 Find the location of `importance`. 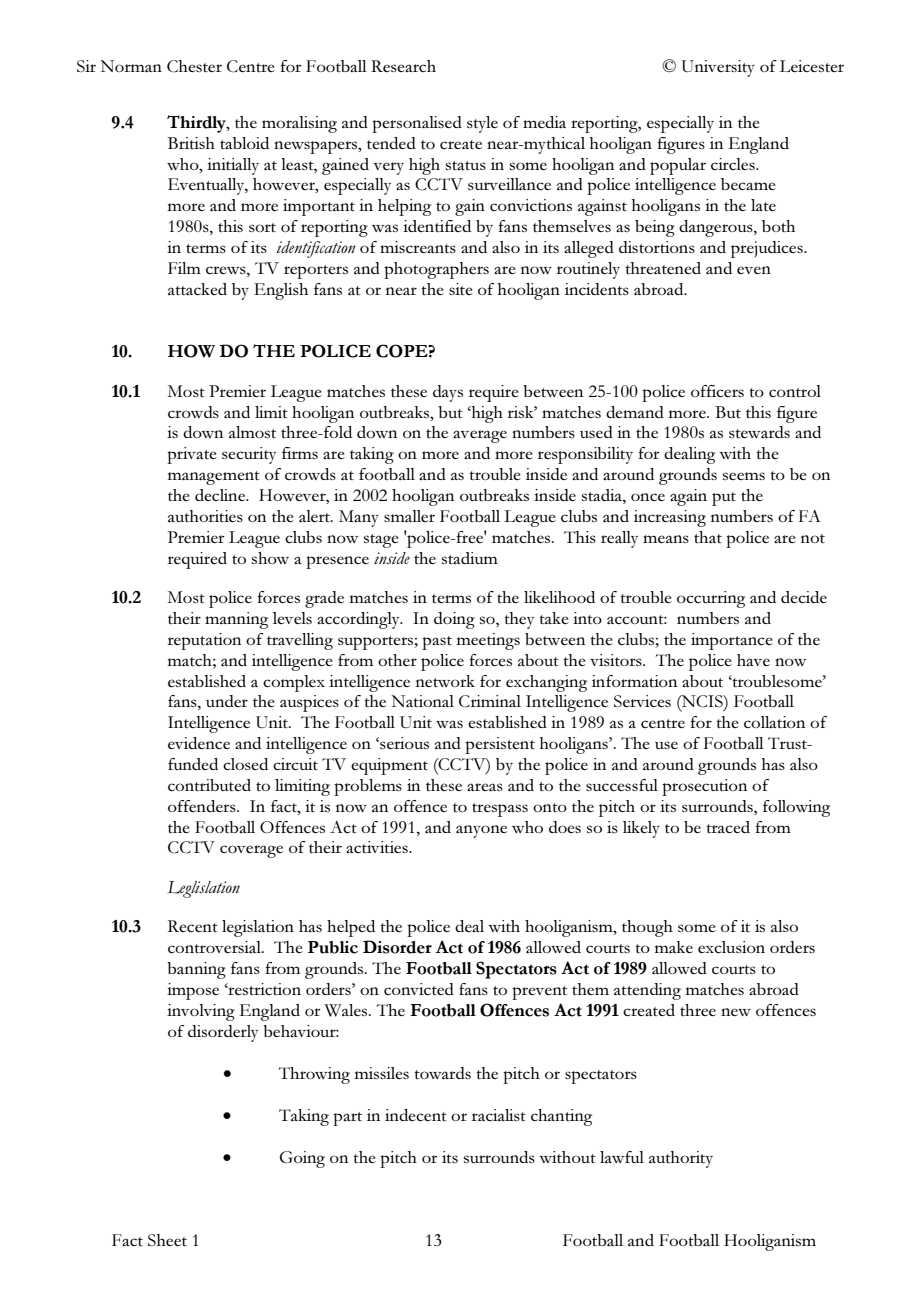

importance is located at coordinates (732, 641).
